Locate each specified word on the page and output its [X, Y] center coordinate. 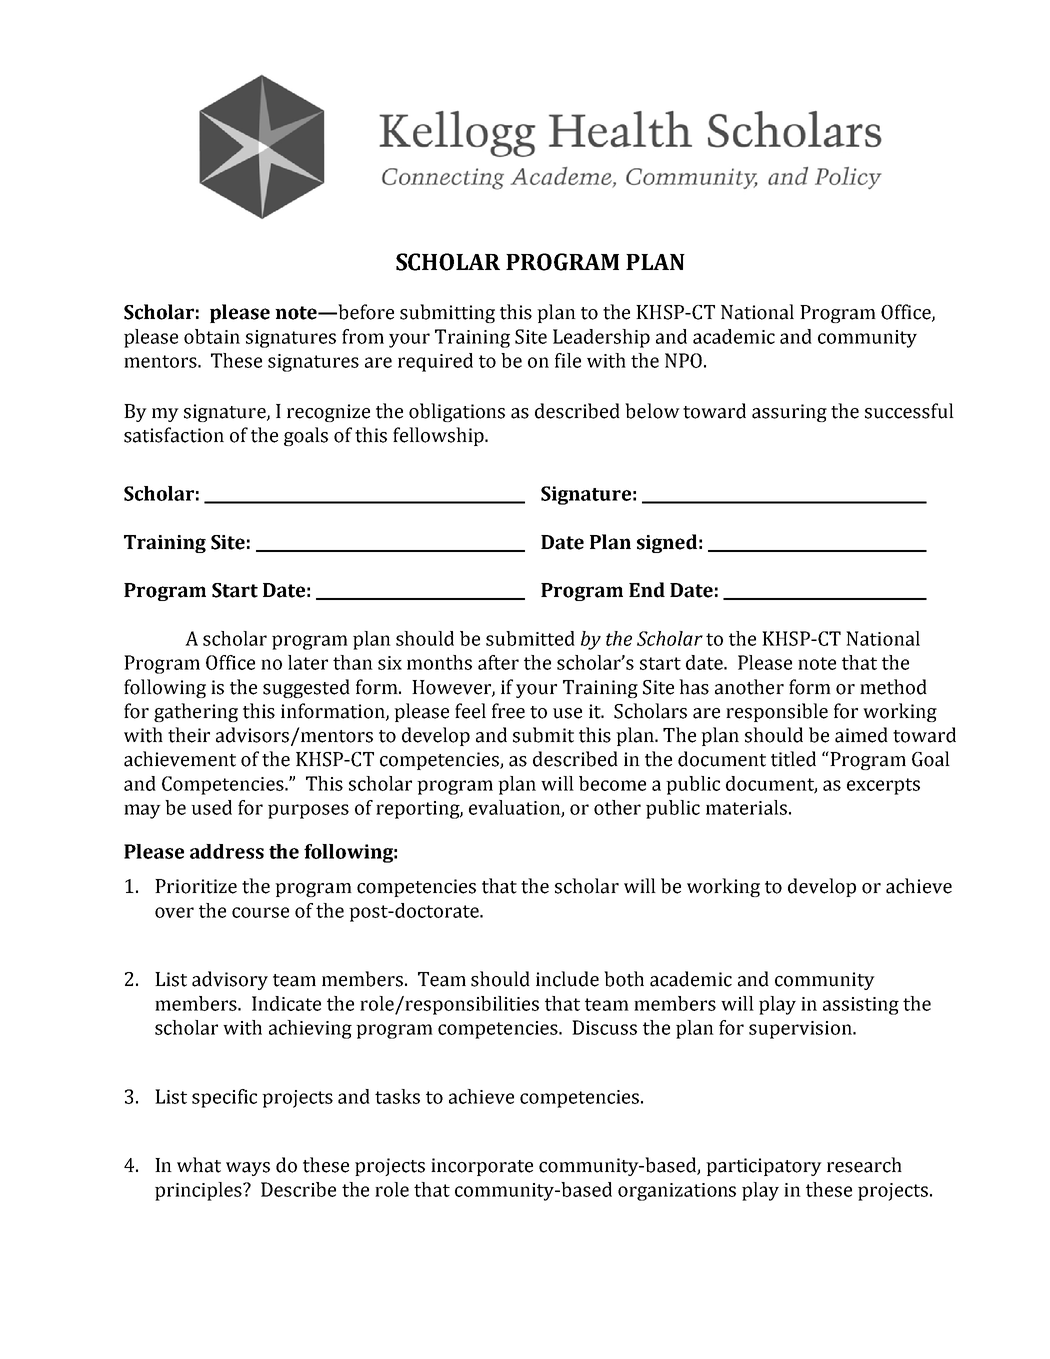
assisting [861, 1006]
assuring [789, 413]
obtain [212, 336]
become [612, 783]
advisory [230, 980]
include [567, 979]
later [308, 662]
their [189, 735]
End [647, 590]
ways [248, 1169]
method [893, 687]
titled [793, 759]
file [568, 360]
